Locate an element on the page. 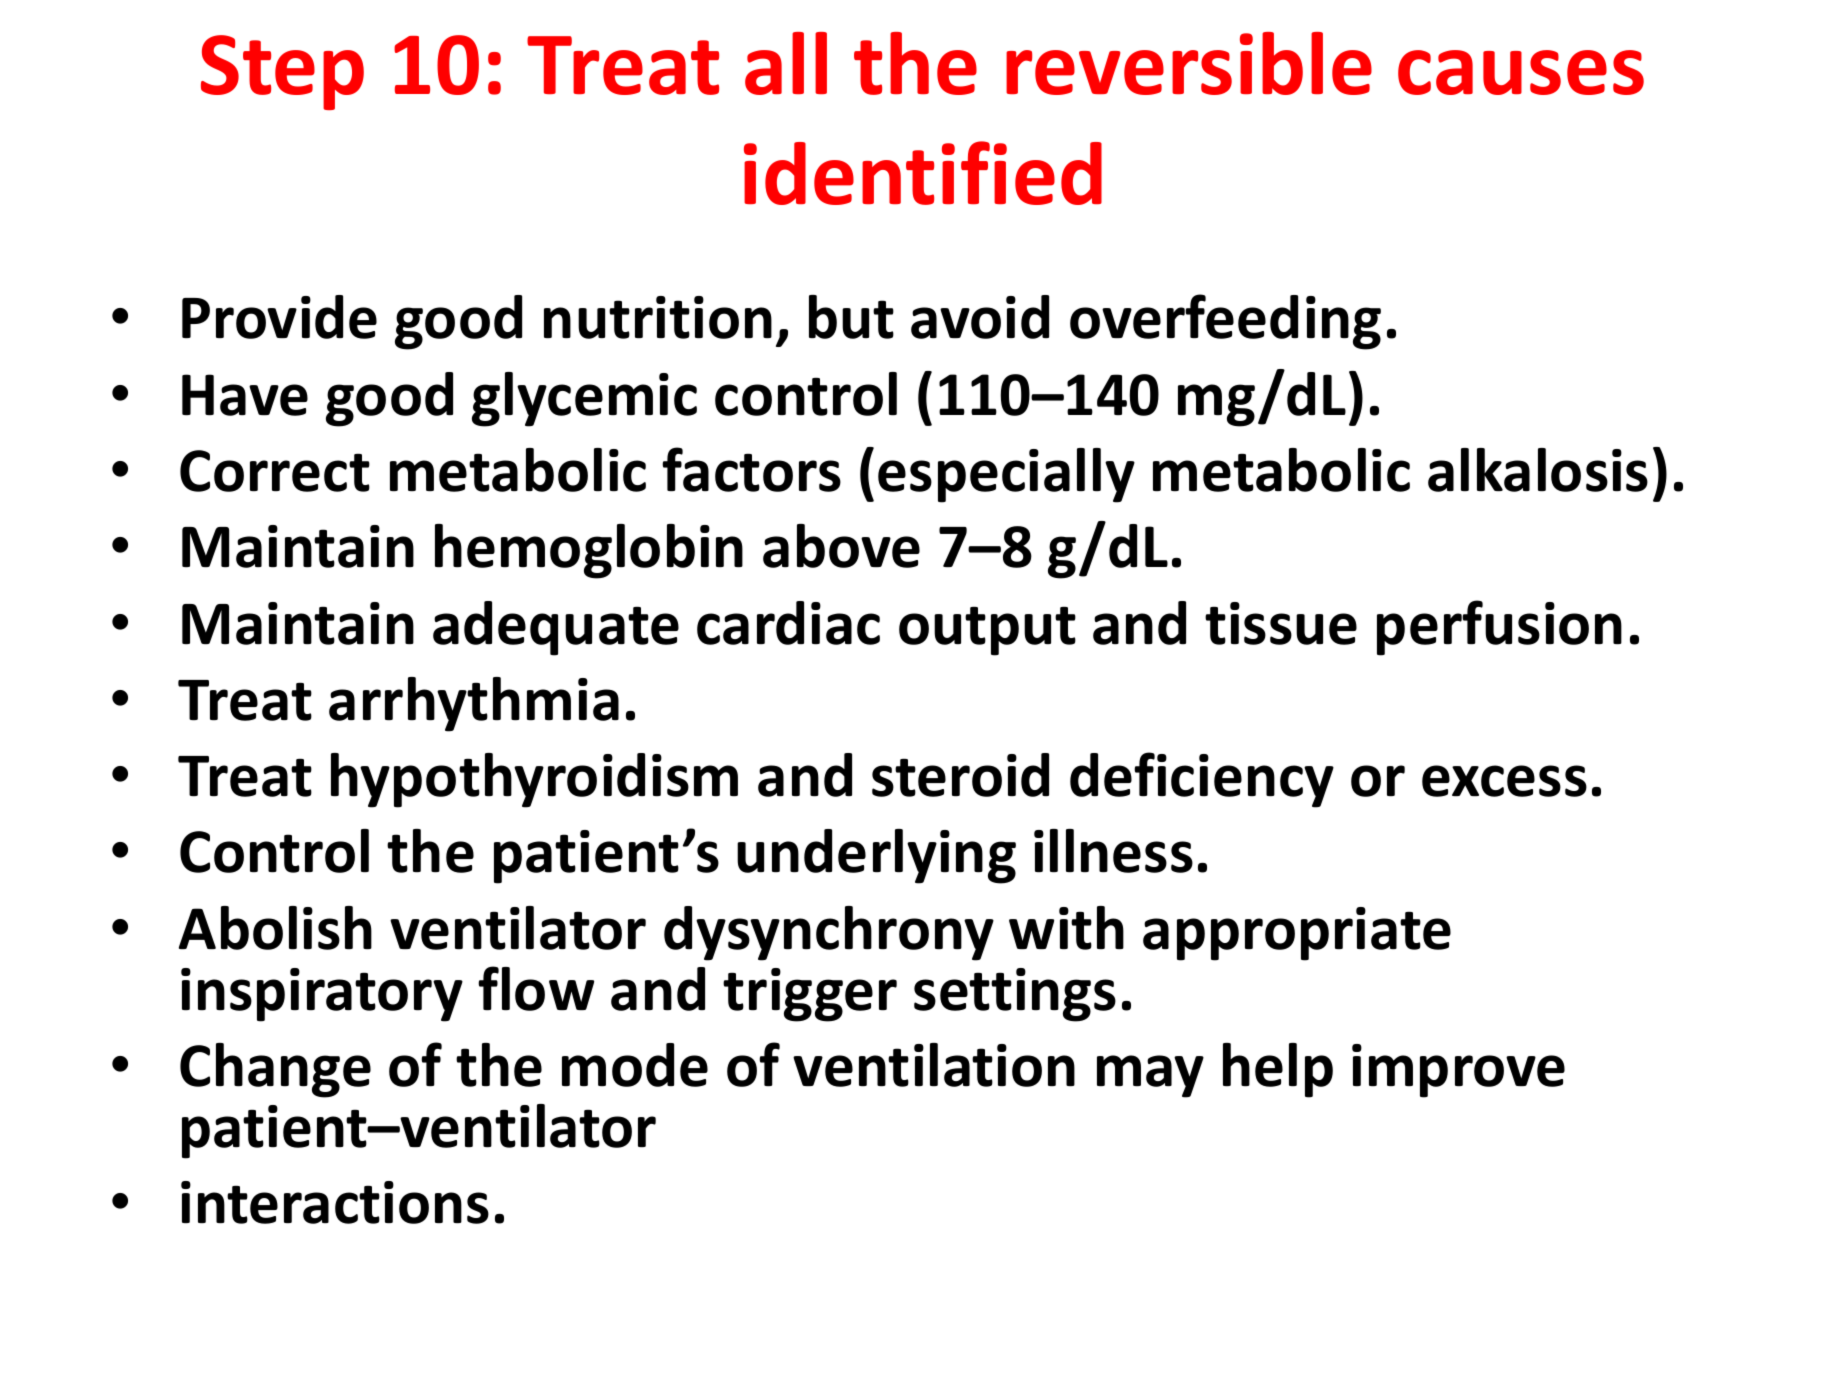  but is located at coordinates (851, 317).
